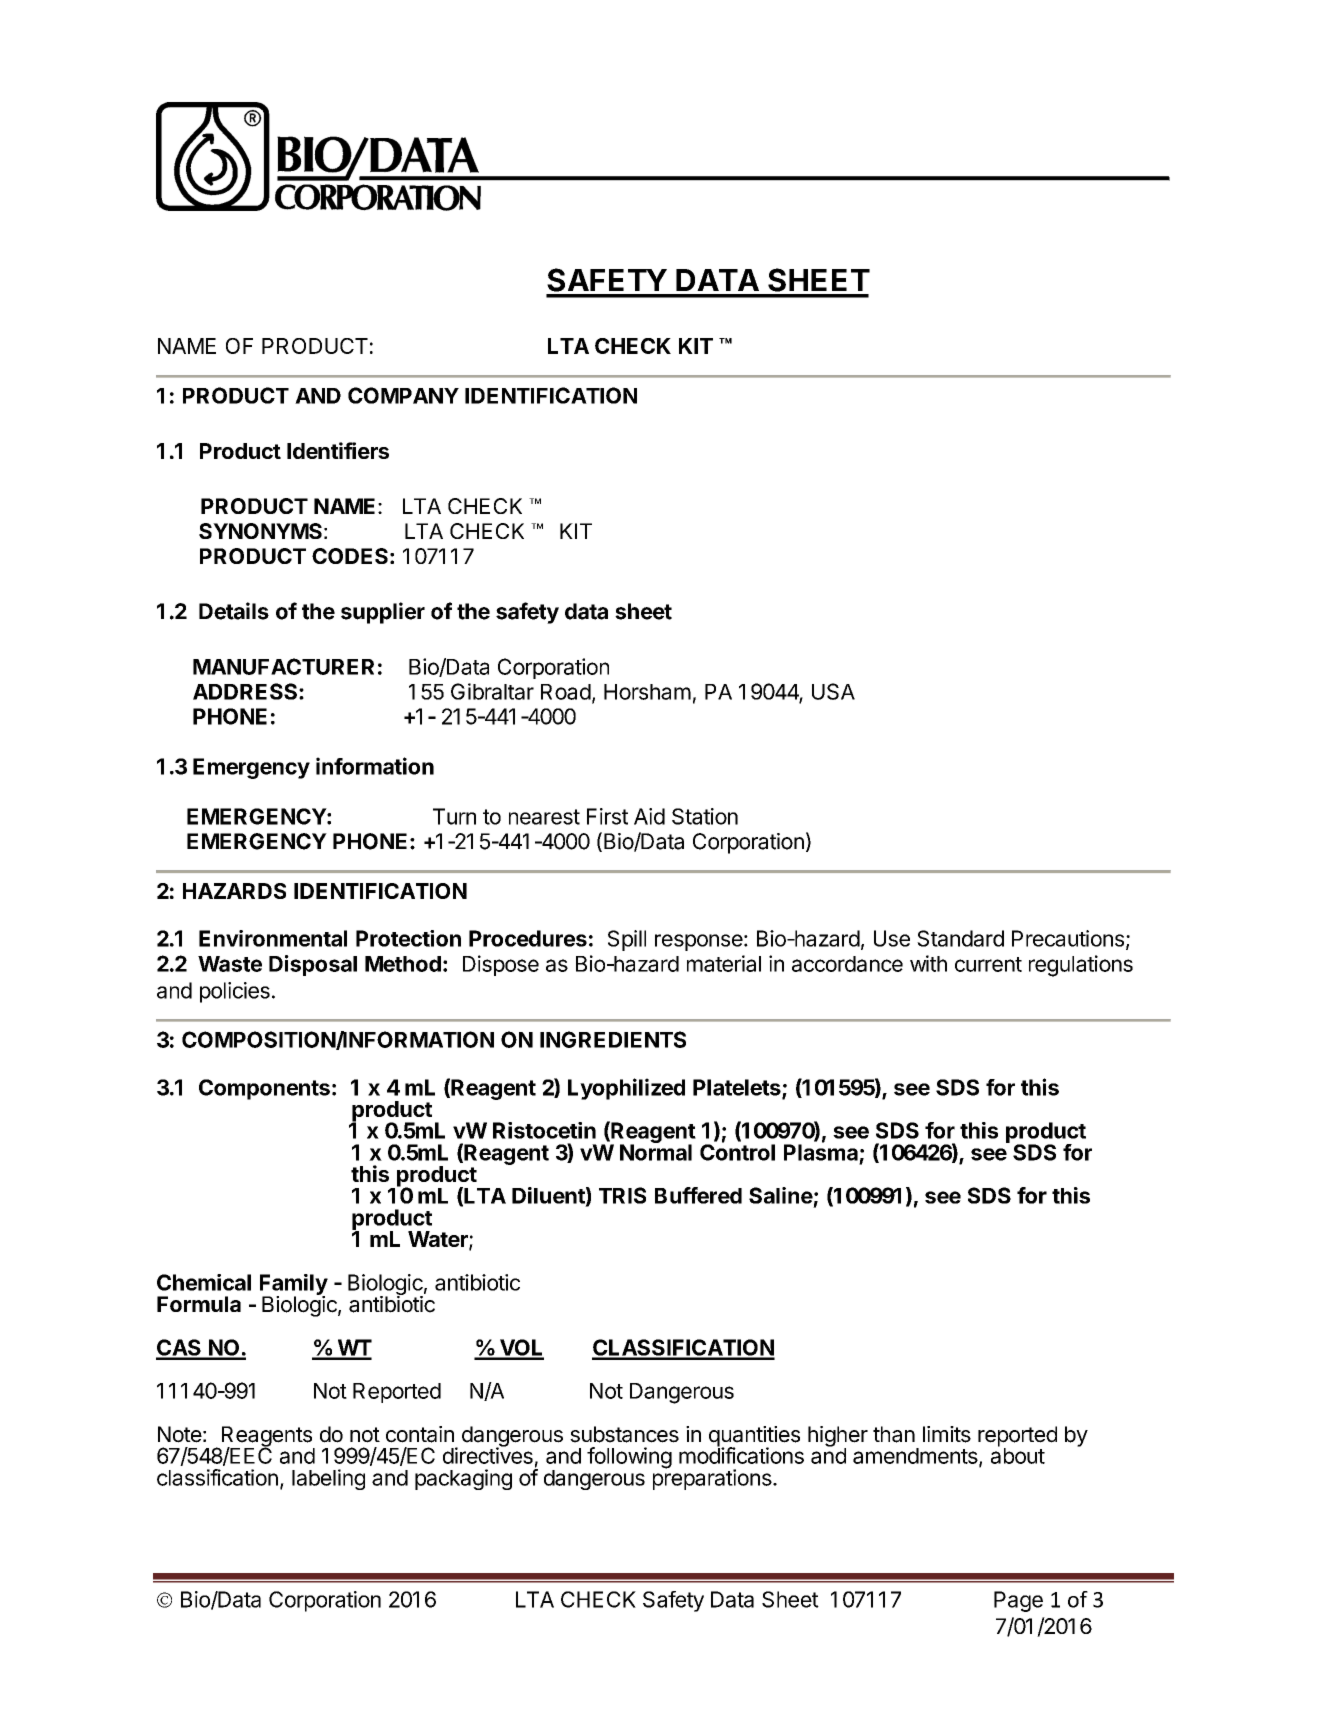 Image resolution: width=1327 pixels, height=1717 pixels. What do you see at coordinates (403, 395) in the image?
I see `COMPANY` at bounding box center [403, 395].
